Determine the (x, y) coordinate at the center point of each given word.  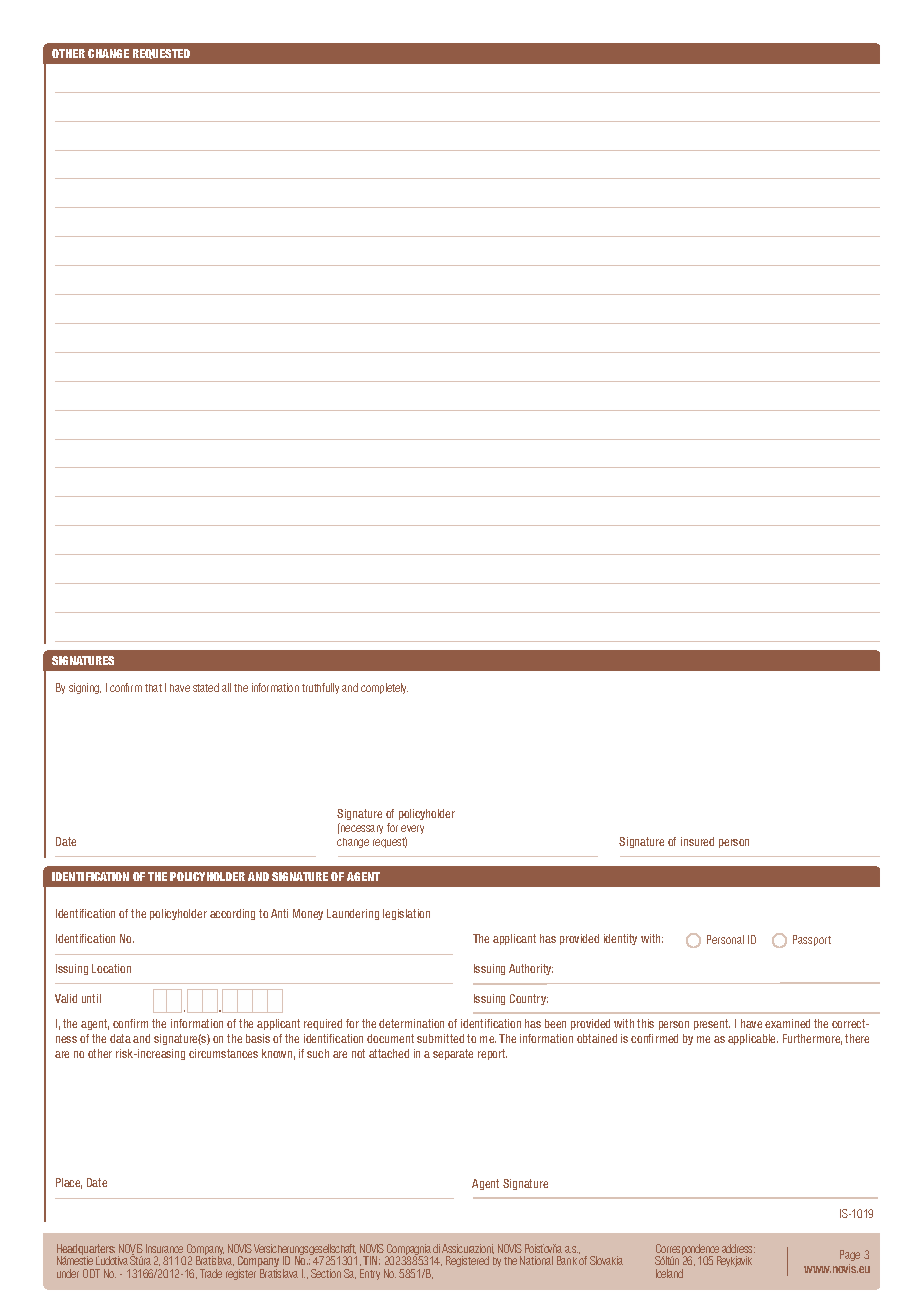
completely (384, 688)
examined (787, 1023)
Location (111, 968)
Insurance (164, 1248)
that (153, 688)
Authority (531, 969)
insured (697, 841)
